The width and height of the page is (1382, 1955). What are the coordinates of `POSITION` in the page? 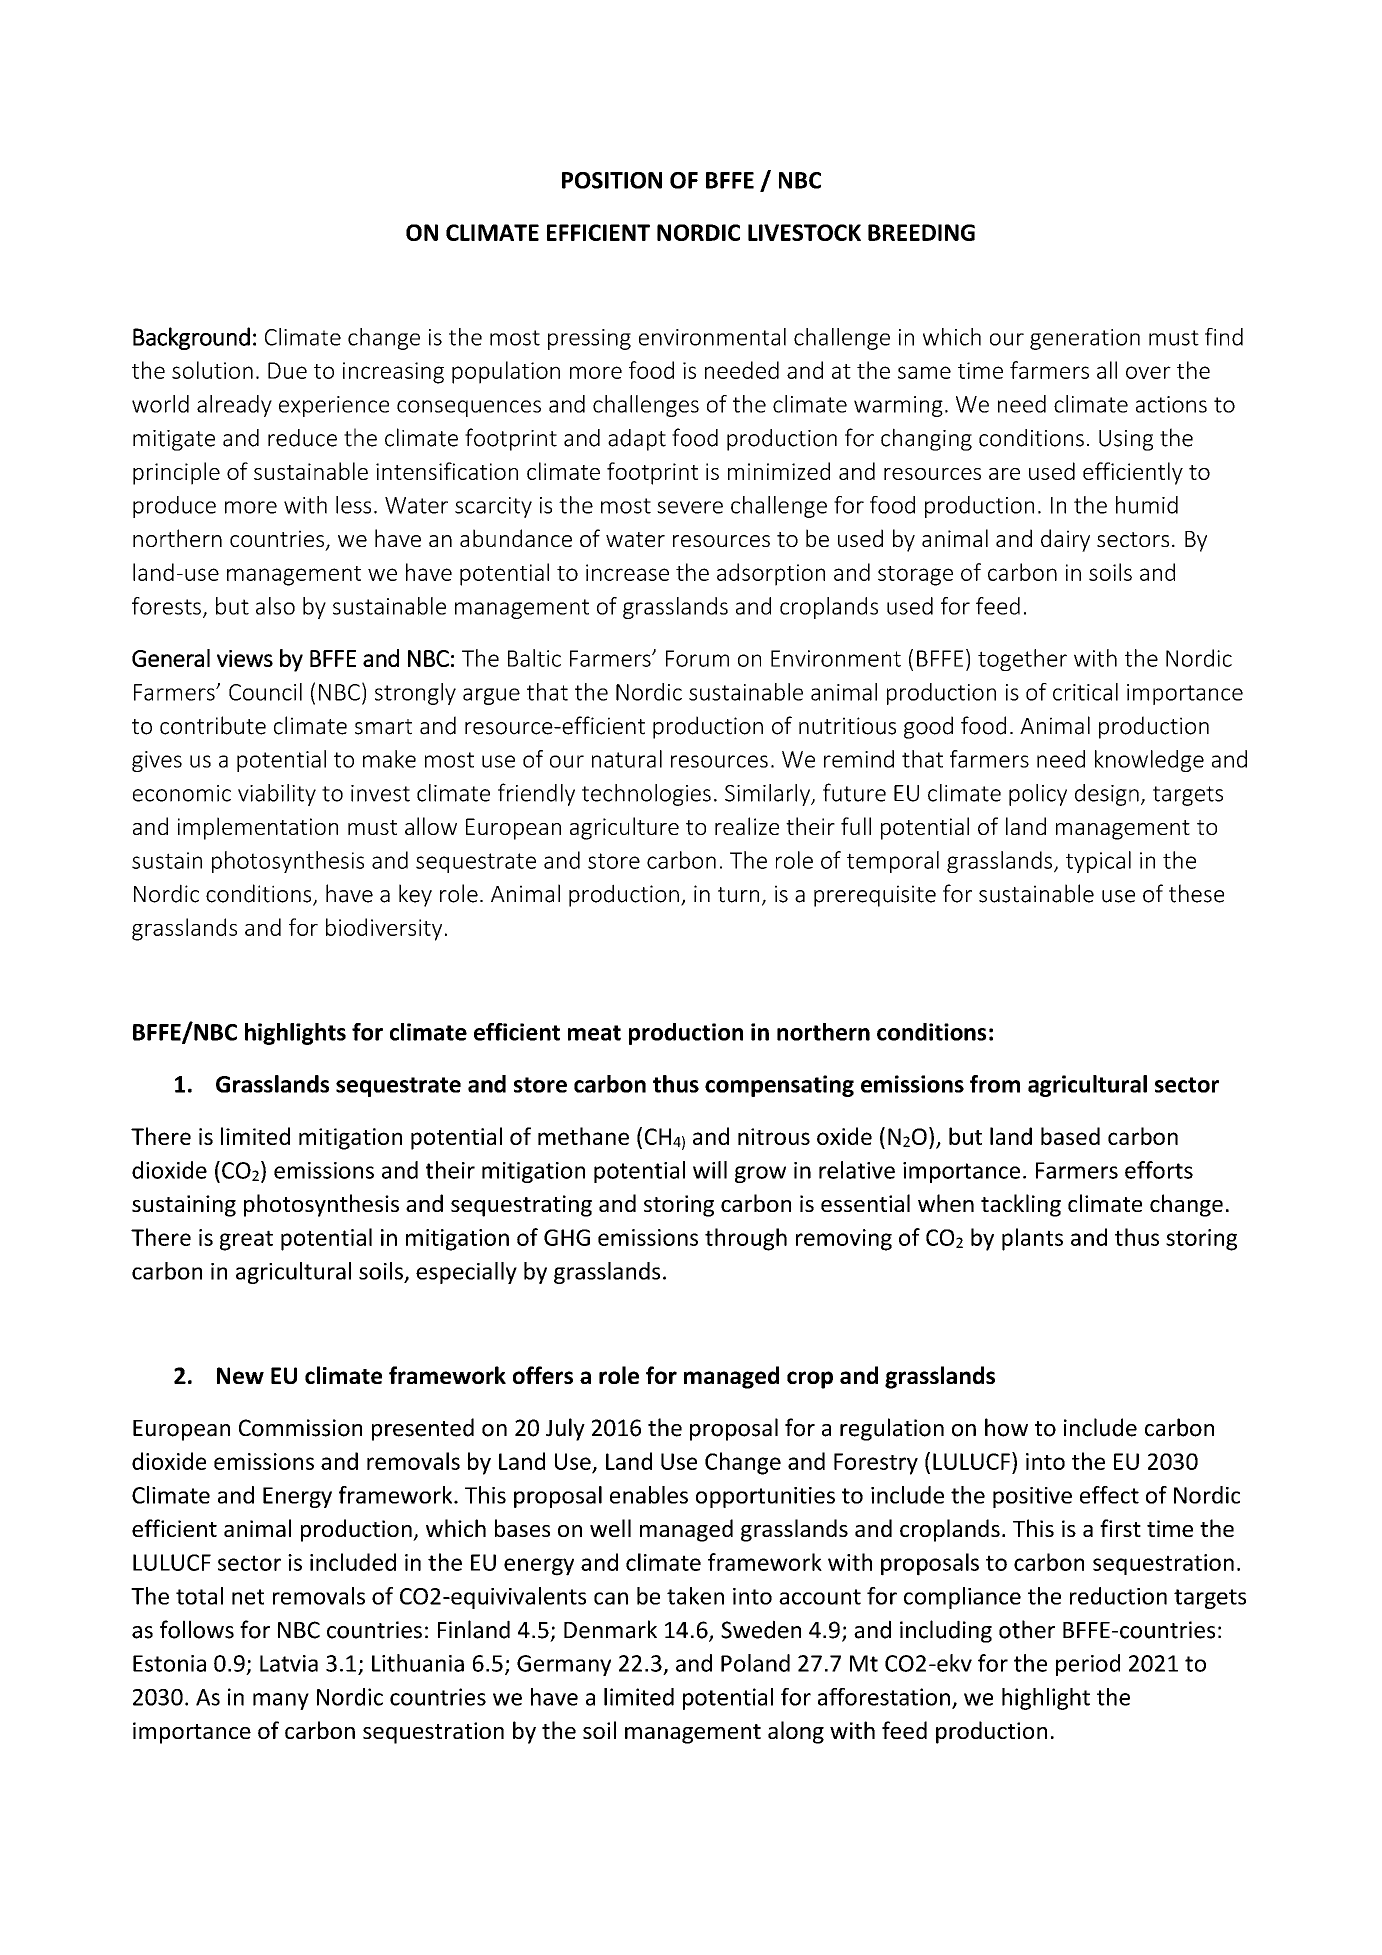 It's located at (612, 180).
